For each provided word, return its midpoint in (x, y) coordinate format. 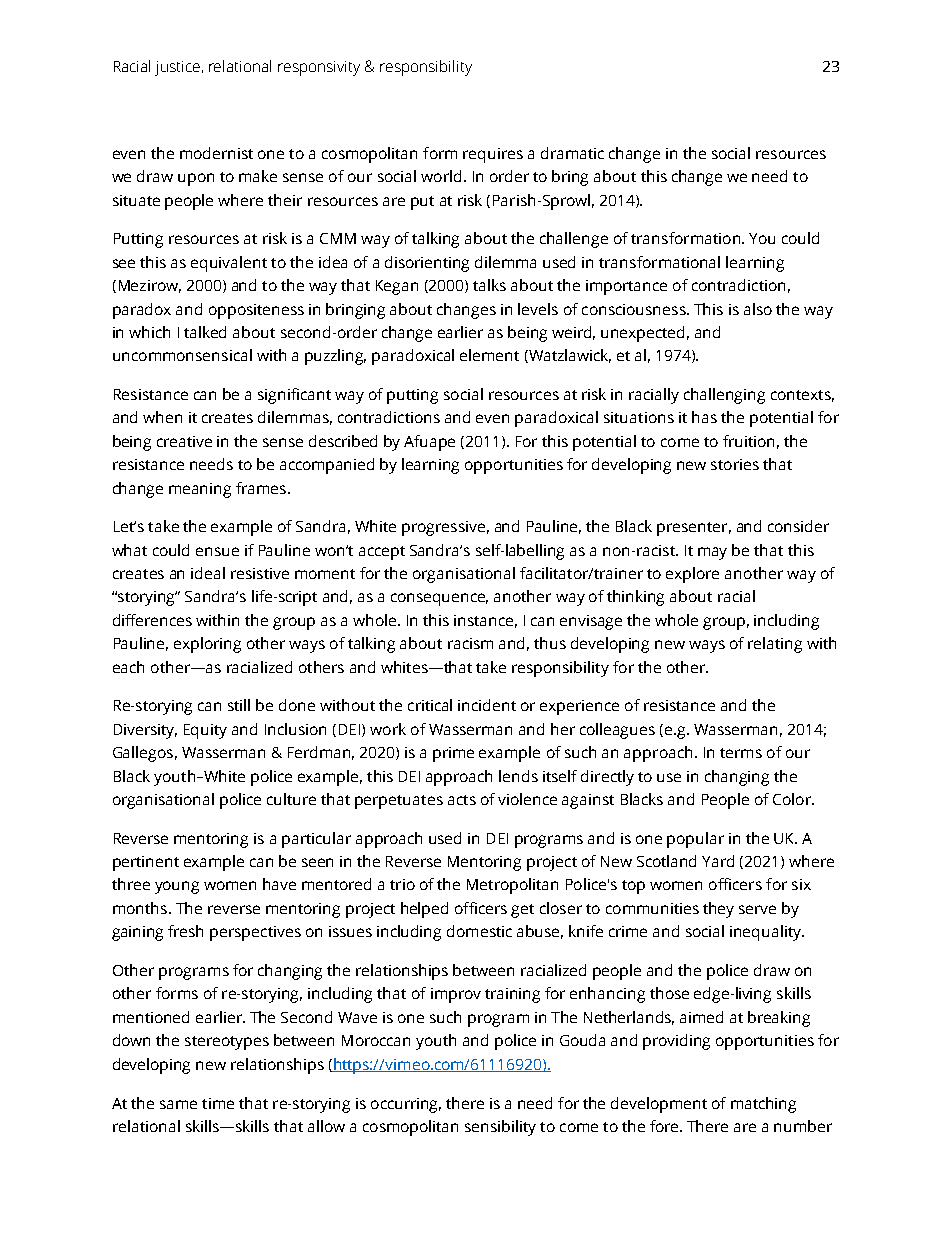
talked (205, 332)
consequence (439, 599)
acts (462, 800)
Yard (718, 861)
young (177, 887)
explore (692, 575)
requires (493, 155)
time (218, 1103)
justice (177, 68)
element (489, 355)
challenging (724, 396)
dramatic (572, 153)
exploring (207, 645)
